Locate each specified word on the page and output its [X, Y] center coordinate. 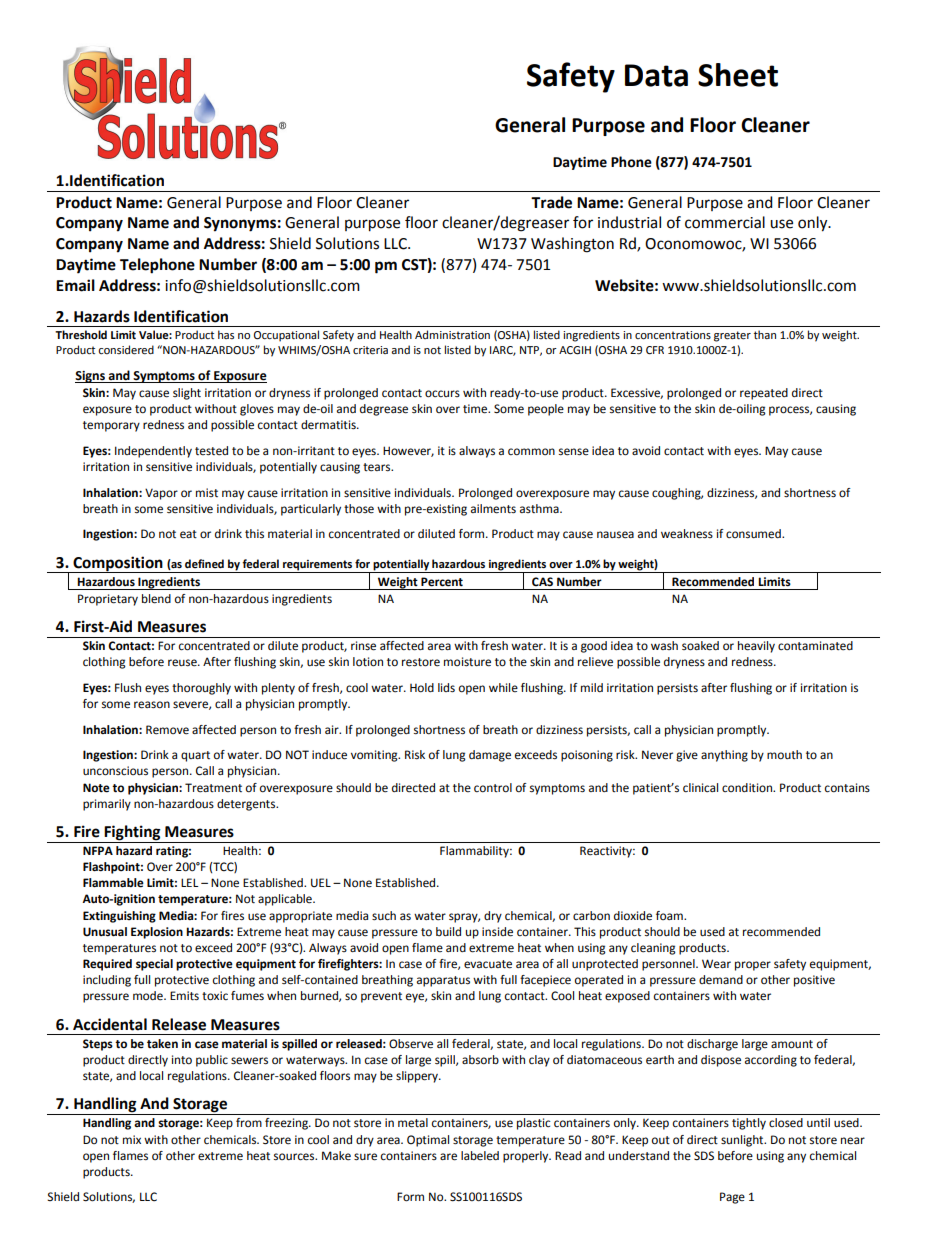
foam [670, 915]
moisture [467, 662]
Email [75, 285]
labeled [480, 1156]
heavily [756, 647]
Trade [551, 202]
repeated [764, 394]
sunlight [743, 1141]
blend [156, 599]
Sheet [738, 75]
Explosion [157, 933]
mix [132, 1139]
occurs [442, 394]
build [448, 931]
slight [187, 394]
